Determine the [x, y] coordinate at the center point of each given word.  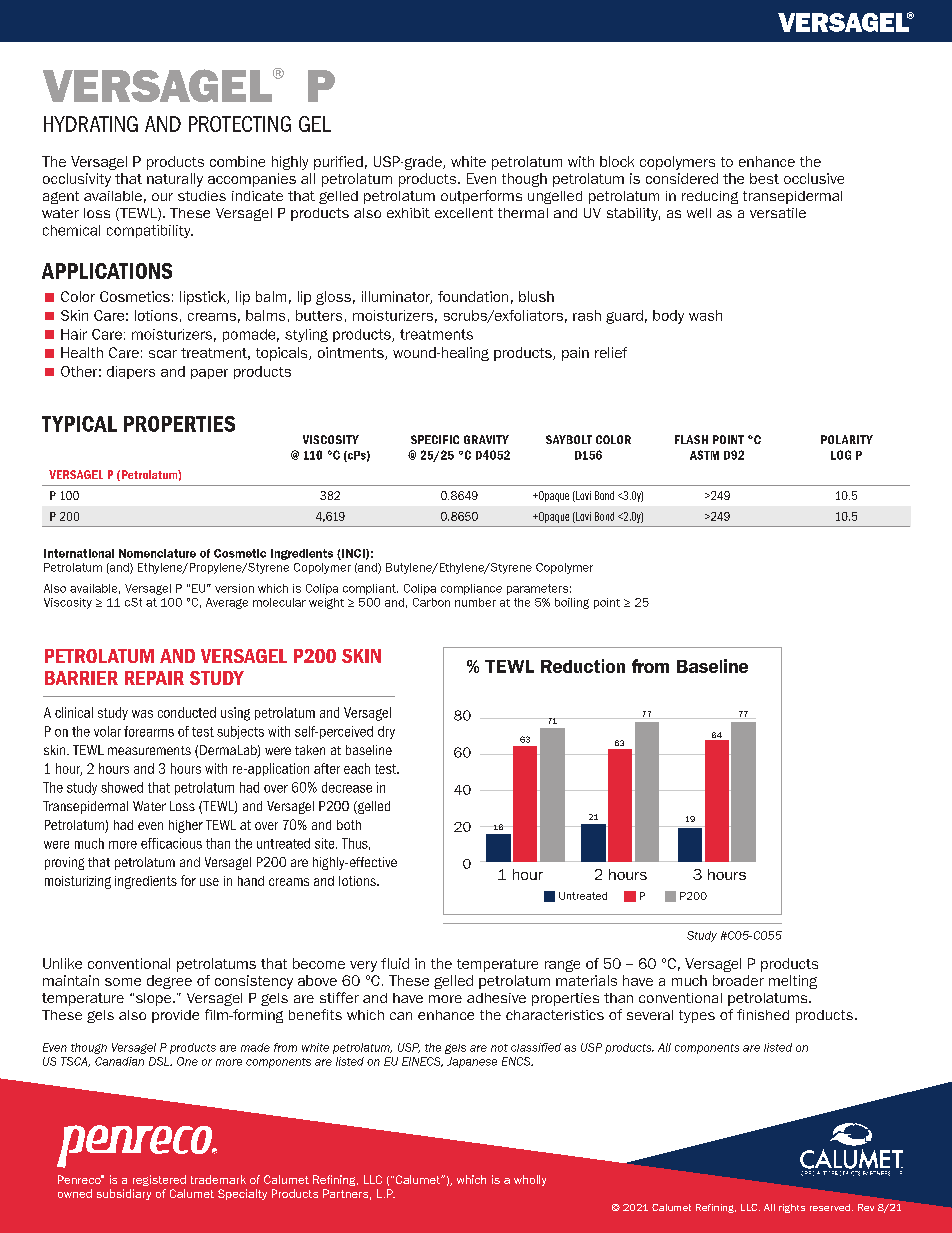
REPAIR [154, 678]
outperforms [481, 197]
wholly [530, 1180]
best [764, 178]
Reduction [583, 666]
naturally [175, 180]
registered [159, 1180]
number [475, 602]
